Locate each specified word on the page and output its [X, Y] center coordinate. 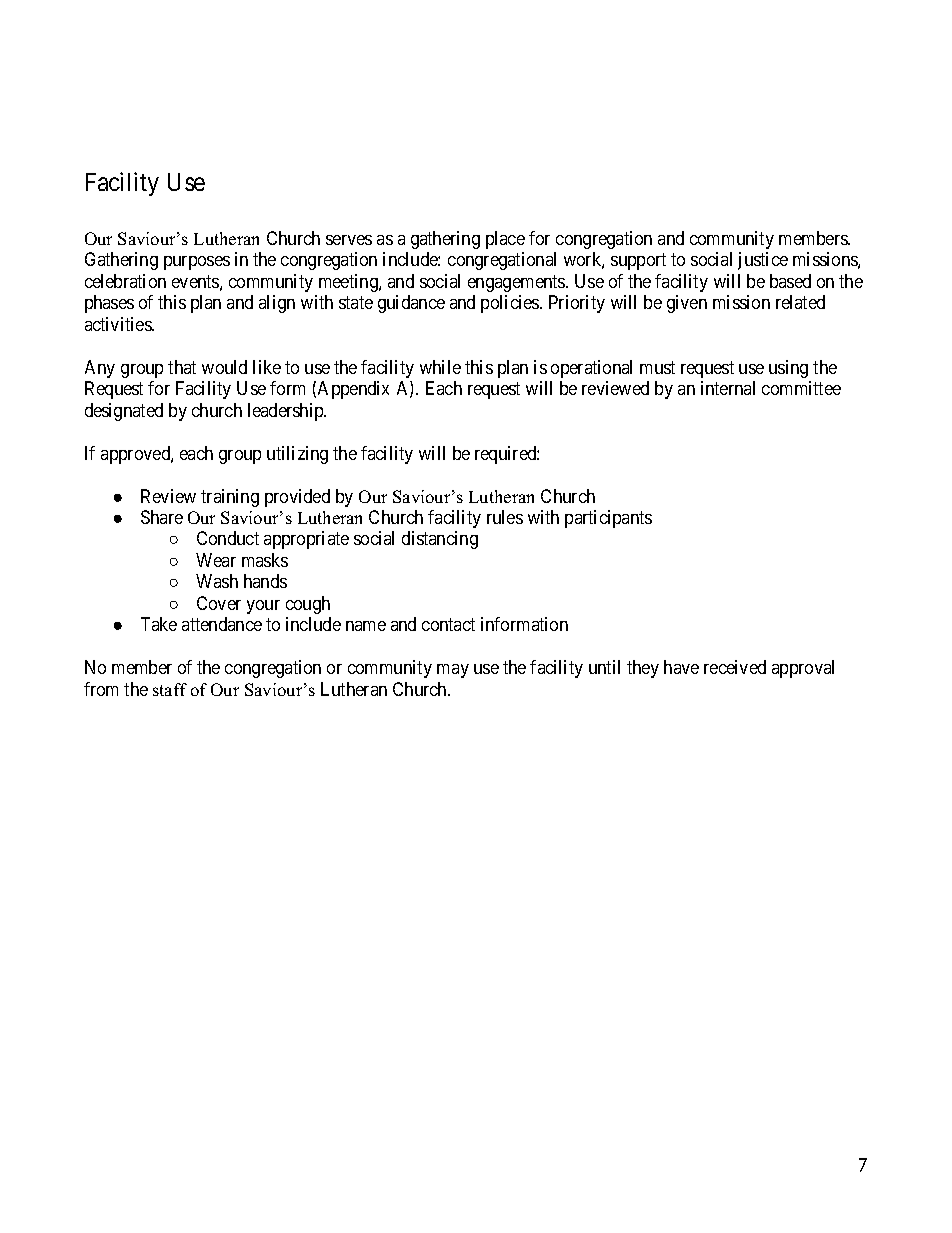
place [505, 240]
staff [170, 689]
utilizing [297, 455]
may [453, 671]
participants [608, 519]
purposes [197, 263]
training [230, 498]
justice [763, 261]
